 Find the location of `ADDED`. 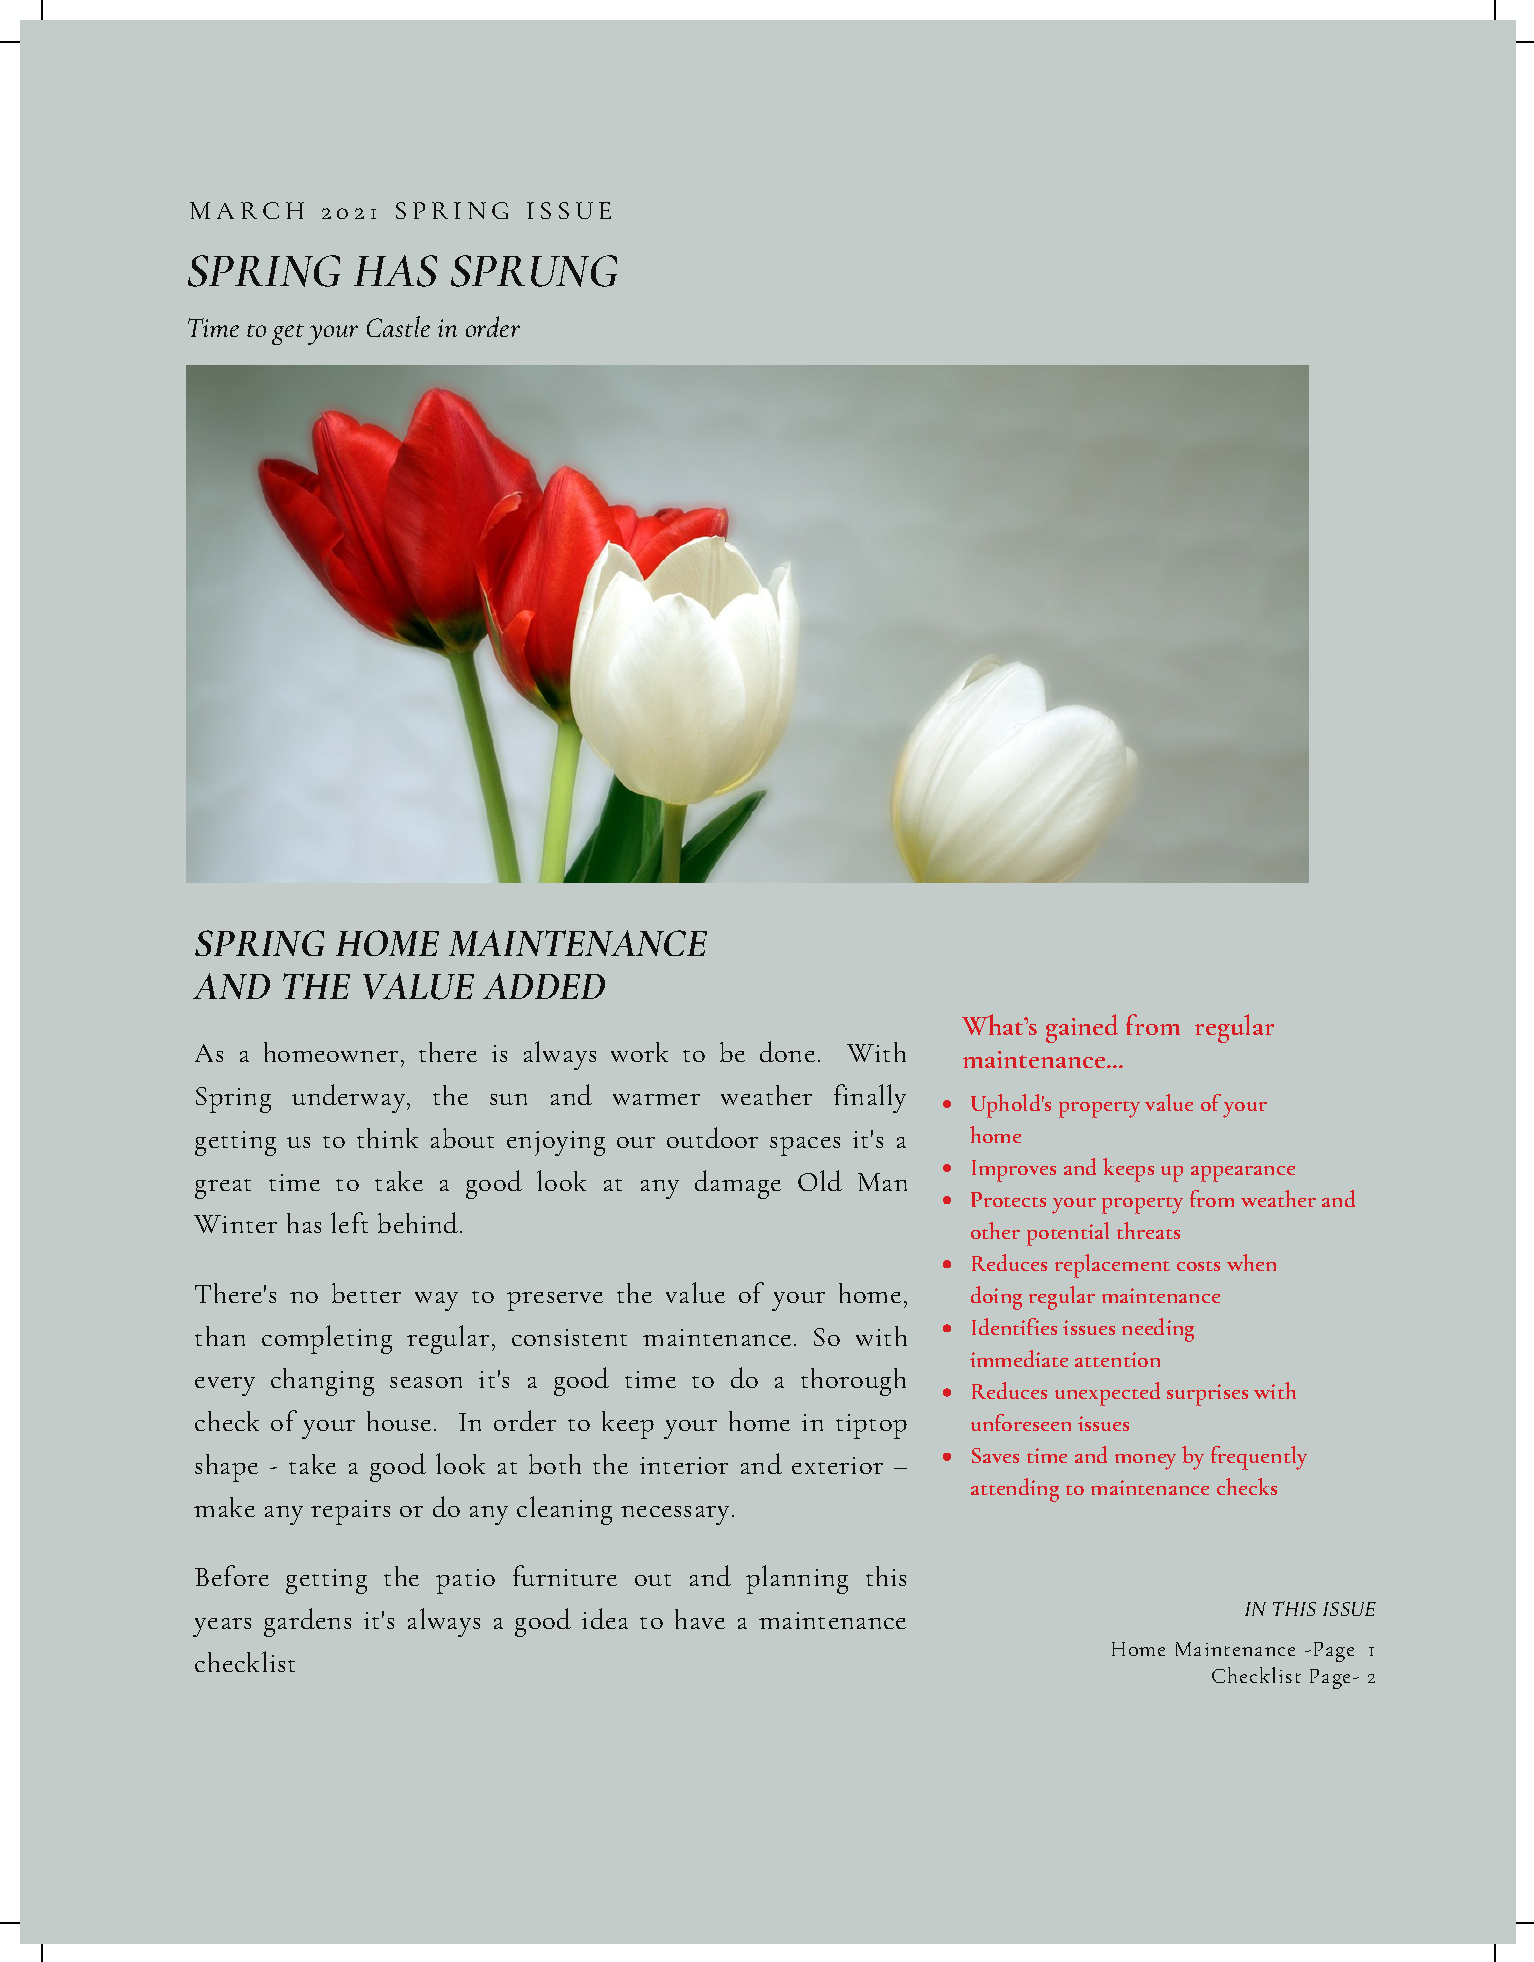

ADDED is located at coordinates (544, 986).
